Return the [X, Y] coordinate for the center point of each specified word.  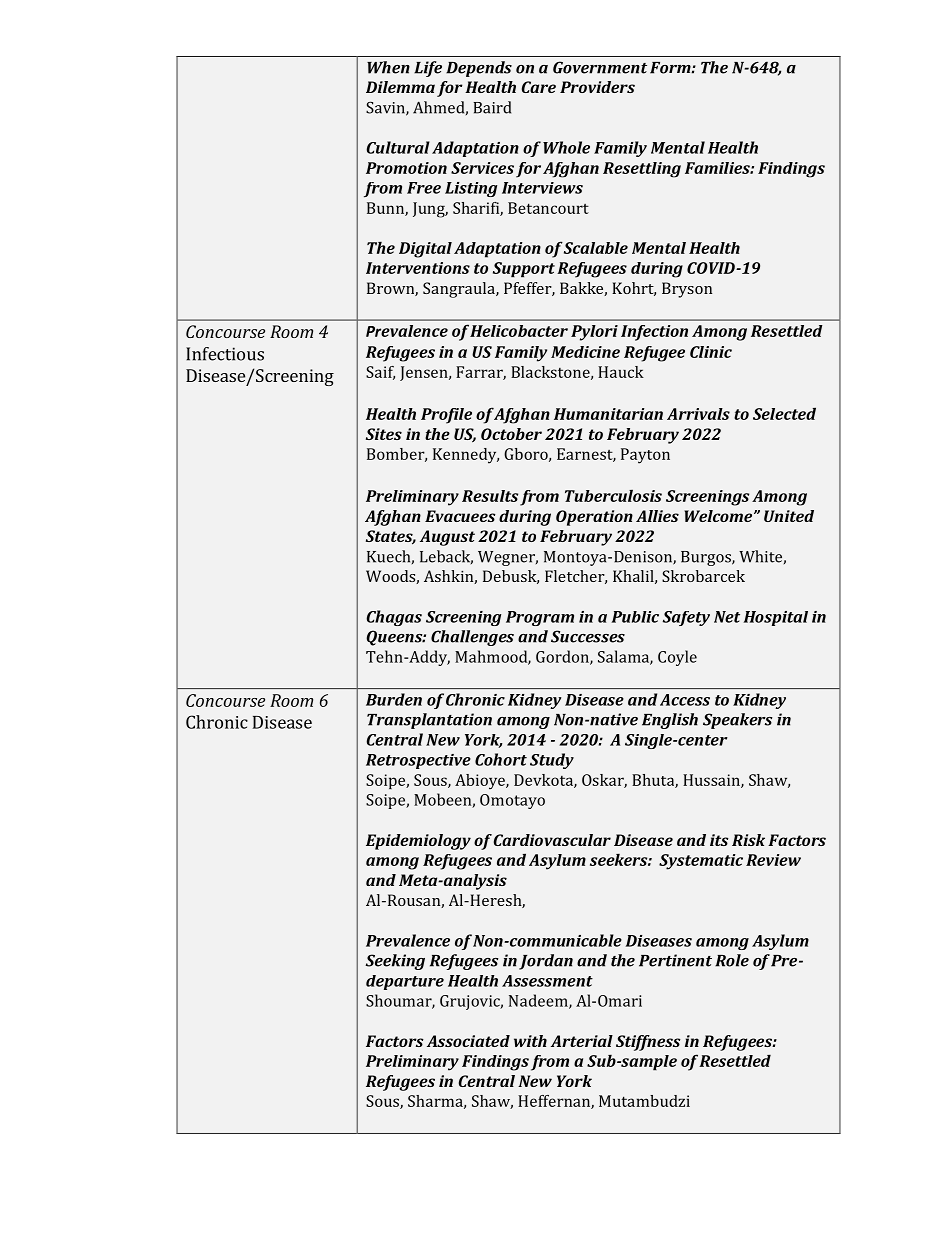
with [530, 1041]
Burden [394, 699]
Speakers [738, 721]
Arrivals [698, 414]
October [511, 434]
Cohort [501, 759]
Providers [597, 87]
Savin [386, 109]
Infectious [225, 354]
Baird [492, 107]
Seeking [395, 962]
